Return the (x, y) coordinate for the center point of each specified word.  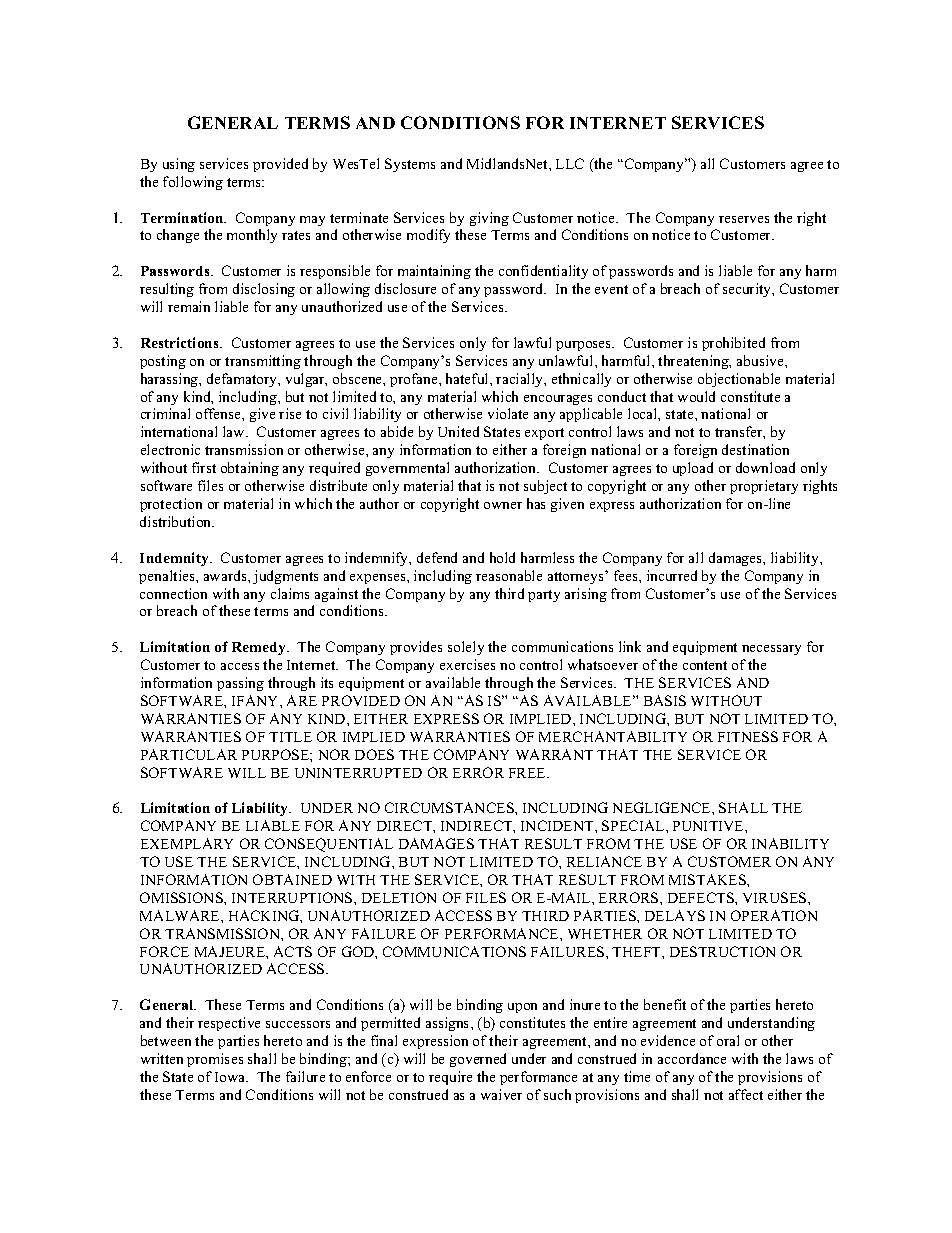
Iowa (231, 1077)
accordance (692, 1058)
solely (466, 648)
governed (478, 1060)
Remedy (260, 648)
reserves (744, 219)
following (193, 183)
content (705, 665)
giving (489, 219)
